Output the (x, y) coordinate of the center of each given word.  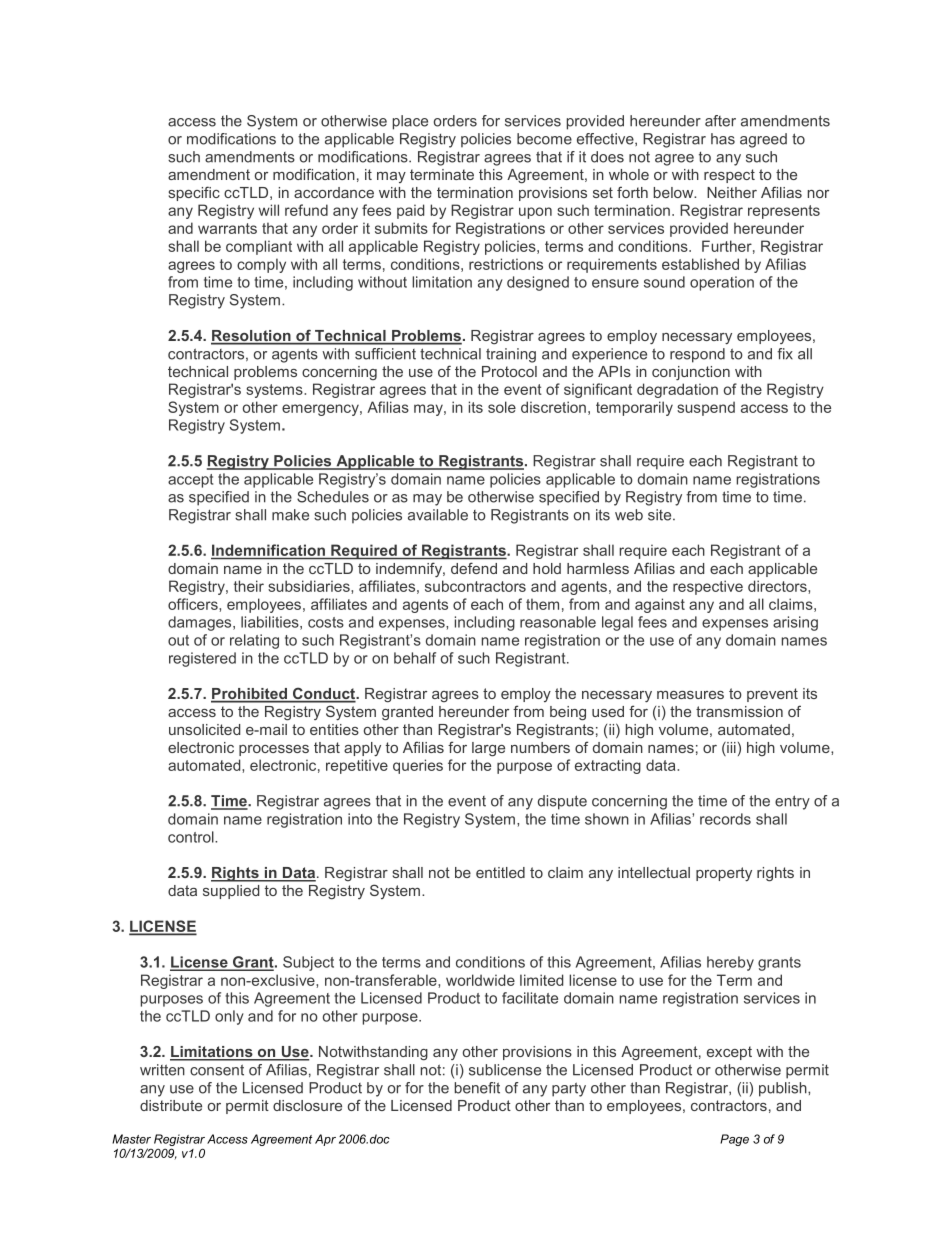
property (724, 874)
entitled (500, 872)
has (723, 139)
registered (202, 659)
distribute (171, 1105)
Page (734, 1140)
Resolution (252, 337)
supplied (231, 892)
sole (502, 407)
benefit (477, 1088)
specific (194, 193)
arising (795, 623)
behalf (415, 658)
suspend (706, 408)
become (544, 139)
